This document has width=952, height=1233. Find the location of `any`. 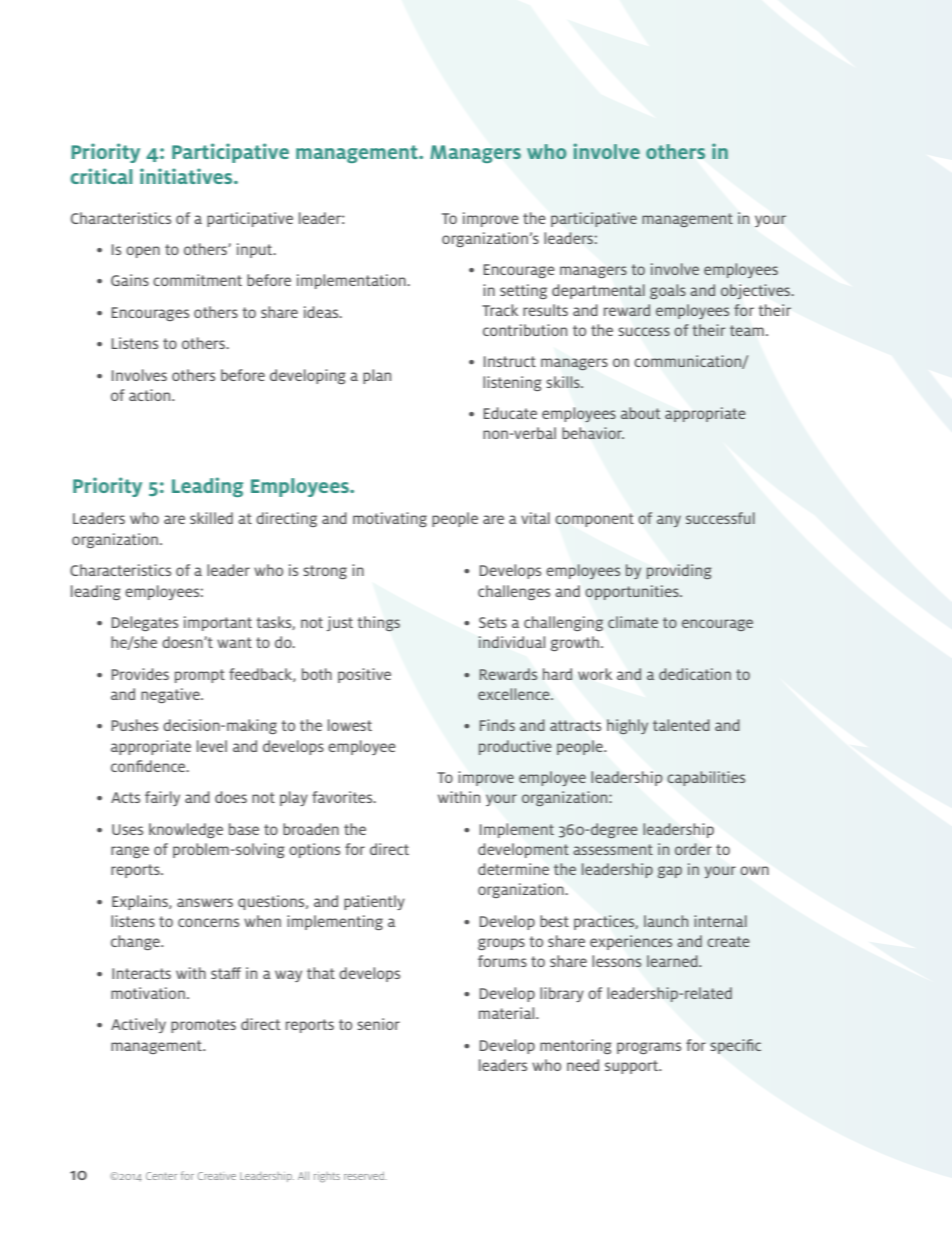

any is located at coordinates (669, 521).
